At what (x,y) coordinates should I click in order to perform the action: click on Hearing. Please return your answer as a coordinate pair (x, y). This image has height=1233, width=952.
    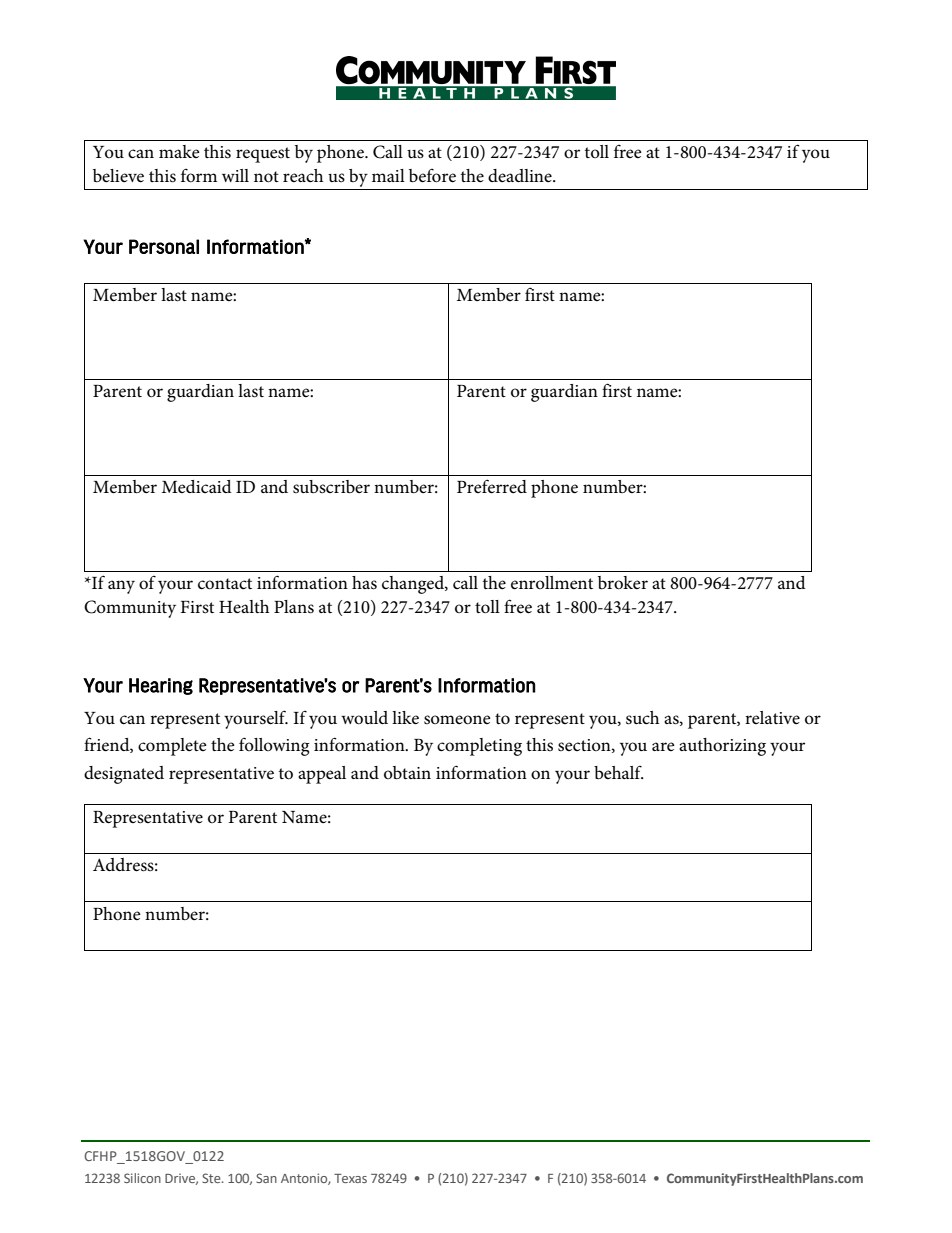
    Looking at the image, I should click on (161, 686).
